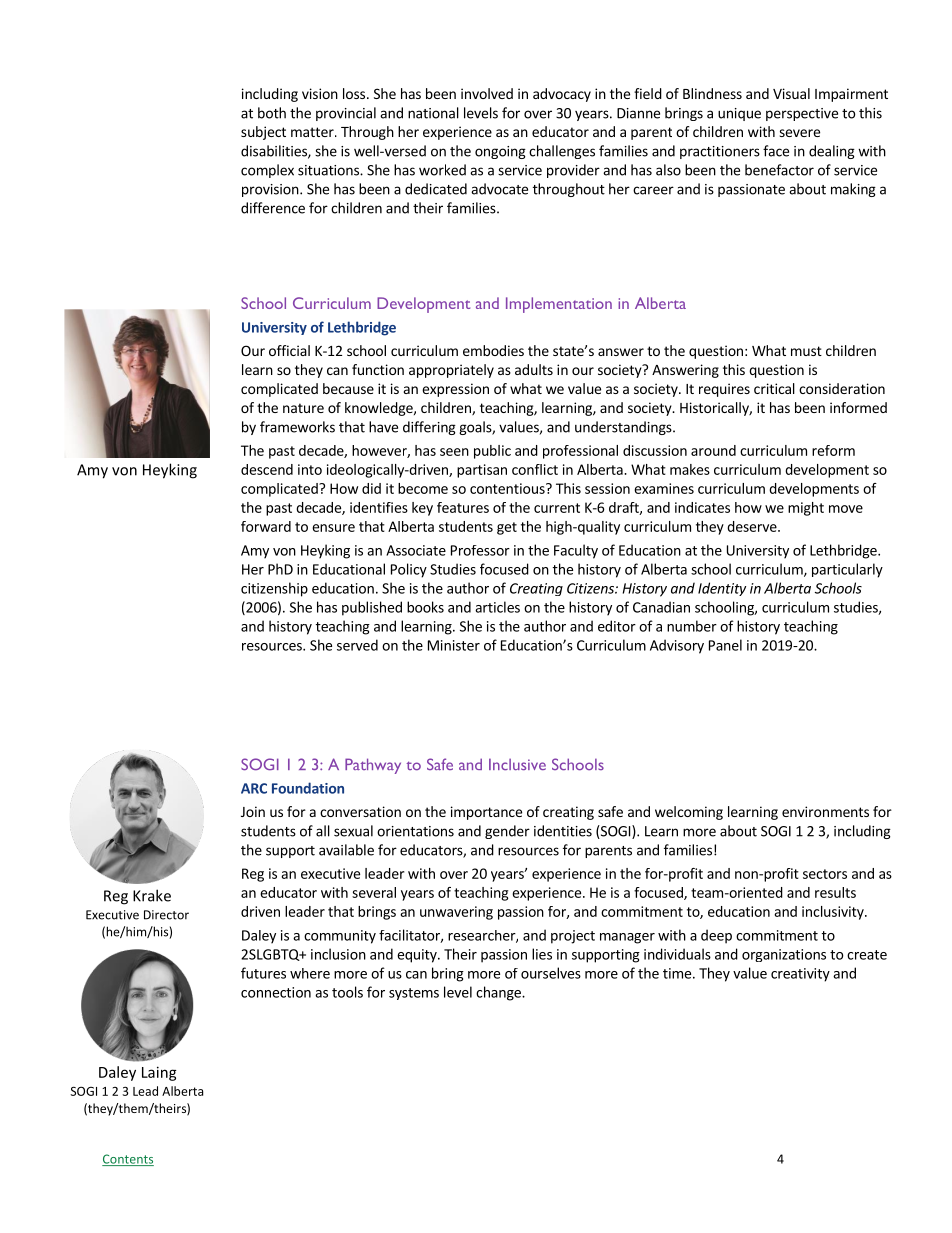 The width and height of the screenshot is (952, 1233). What do you see at coordinates (159, 1073) in the screenshot?
I see `Laing` at bounding box center [159, 1073].
